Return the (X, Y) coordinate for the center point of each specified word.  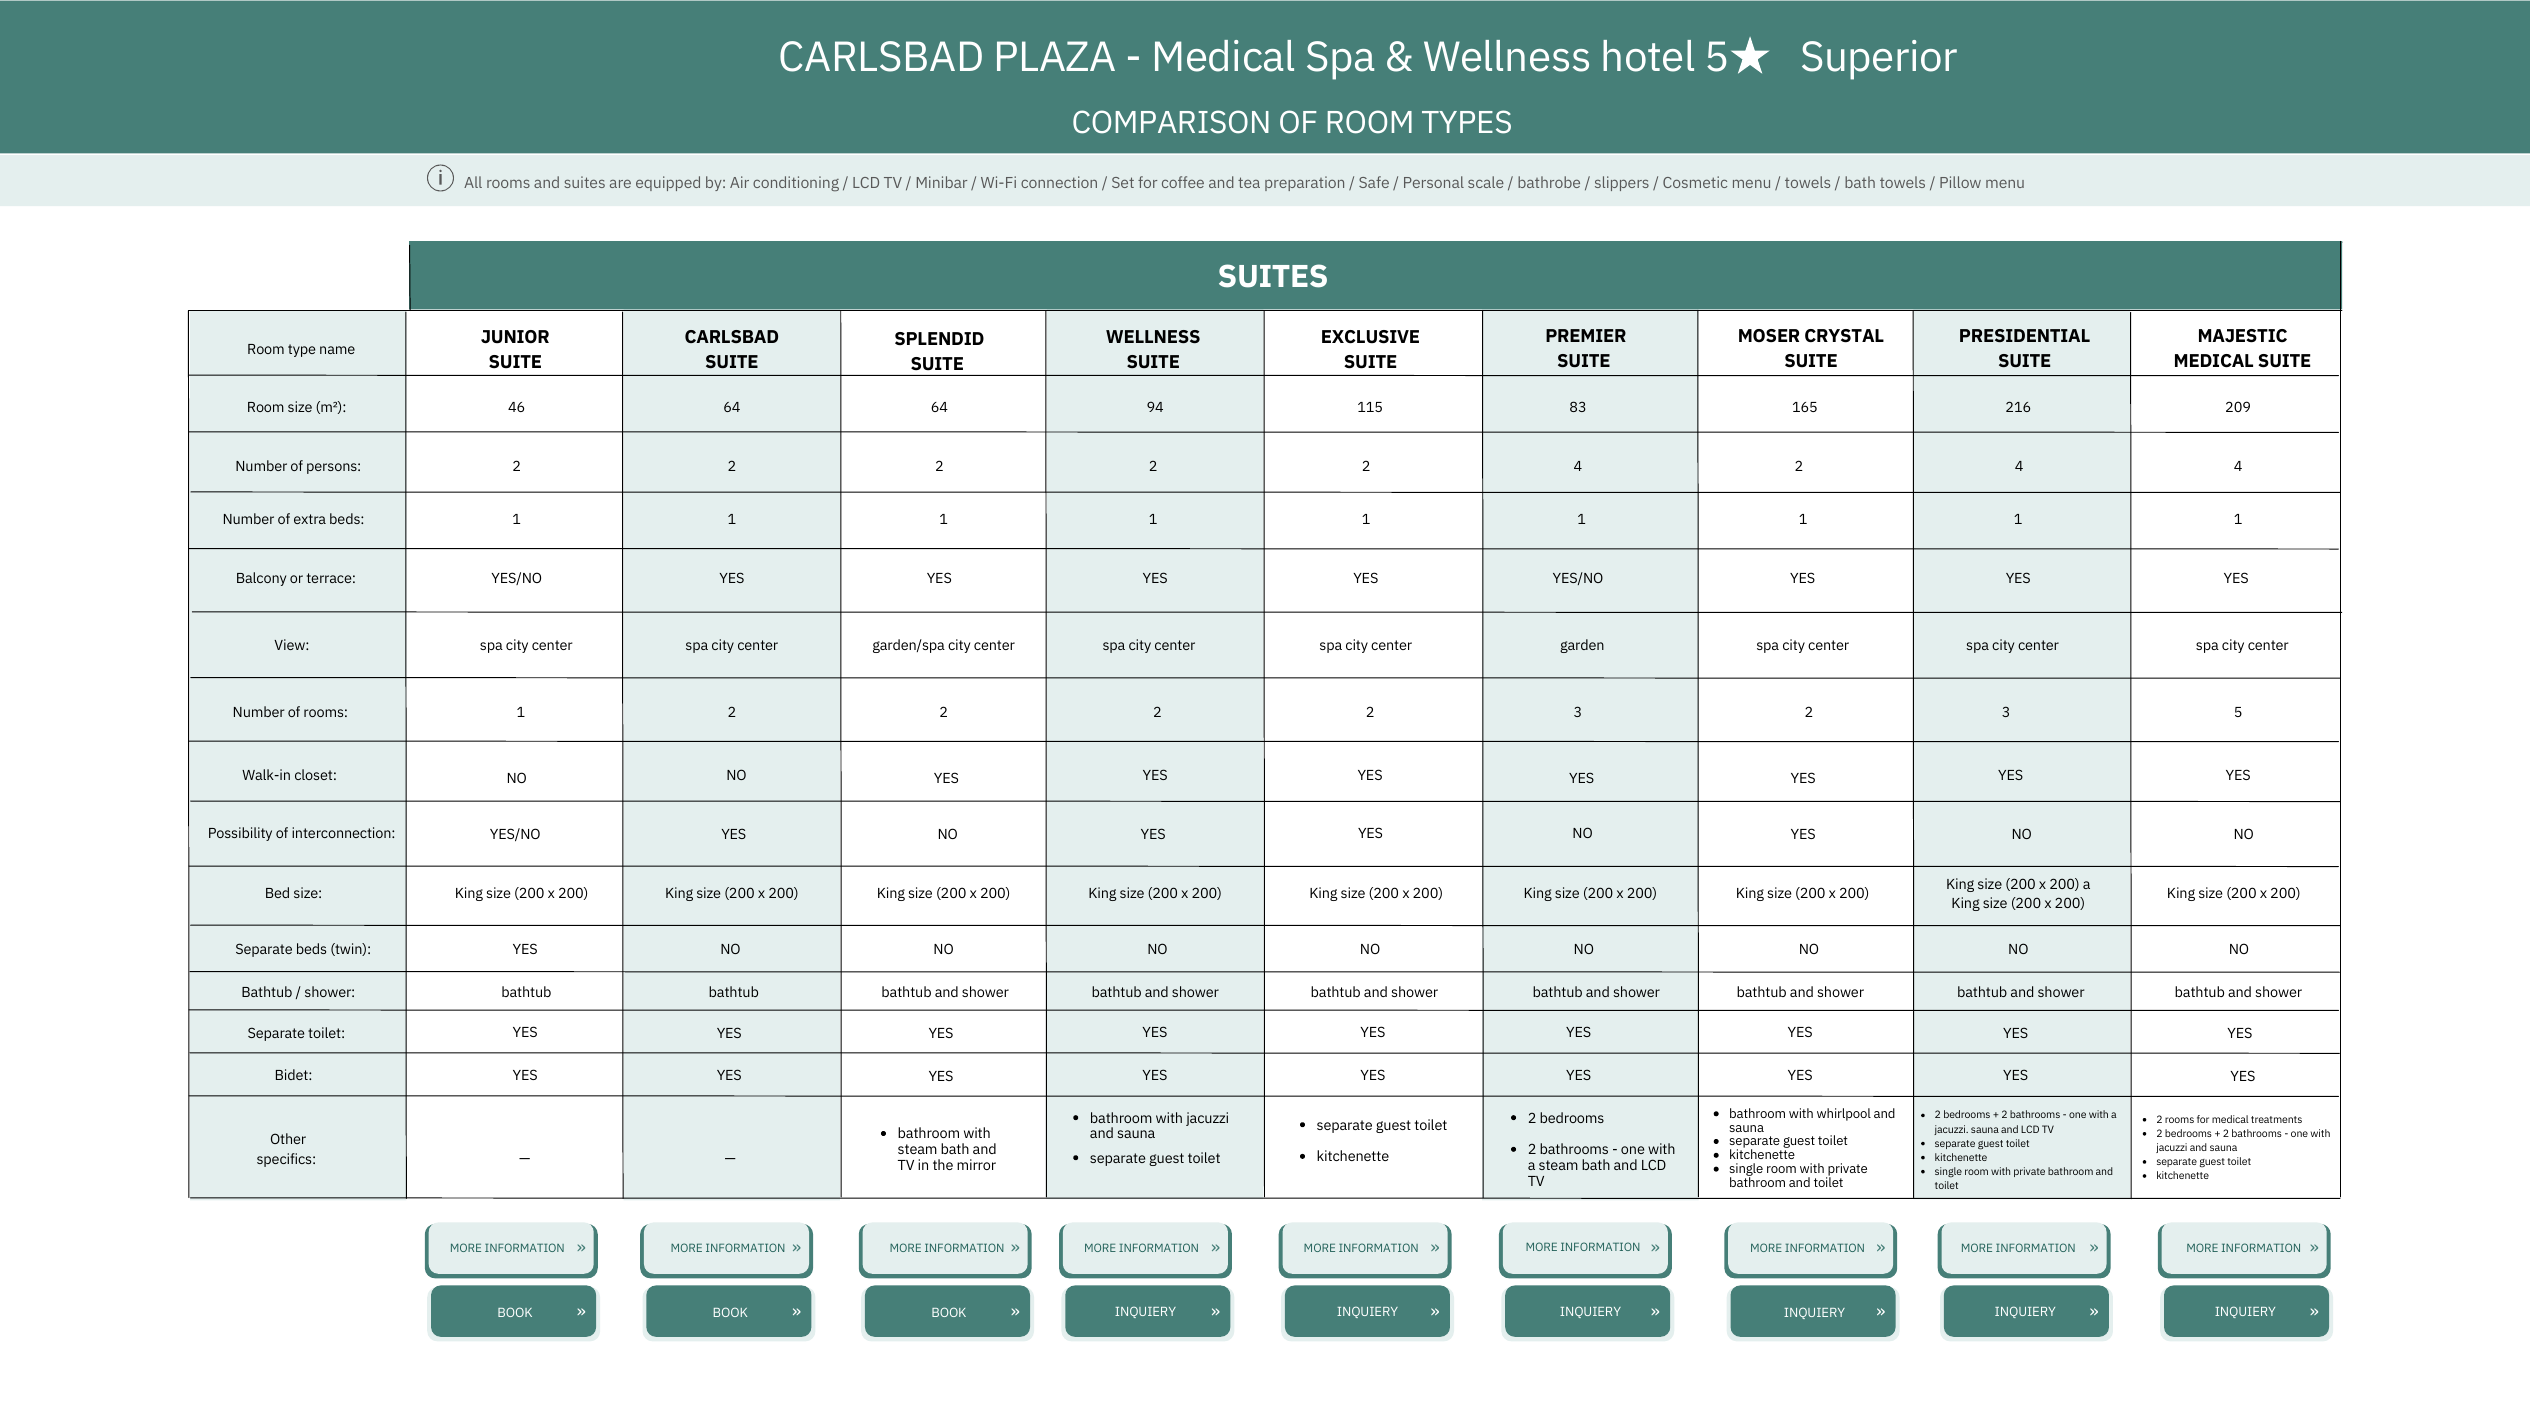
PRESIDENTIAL (2025, 335)
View (290, 644)
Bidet (293, 1074)
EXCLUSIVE (1370, 337)
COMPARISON (1171, 122)
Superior (1879, 60)
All (473, 182)
